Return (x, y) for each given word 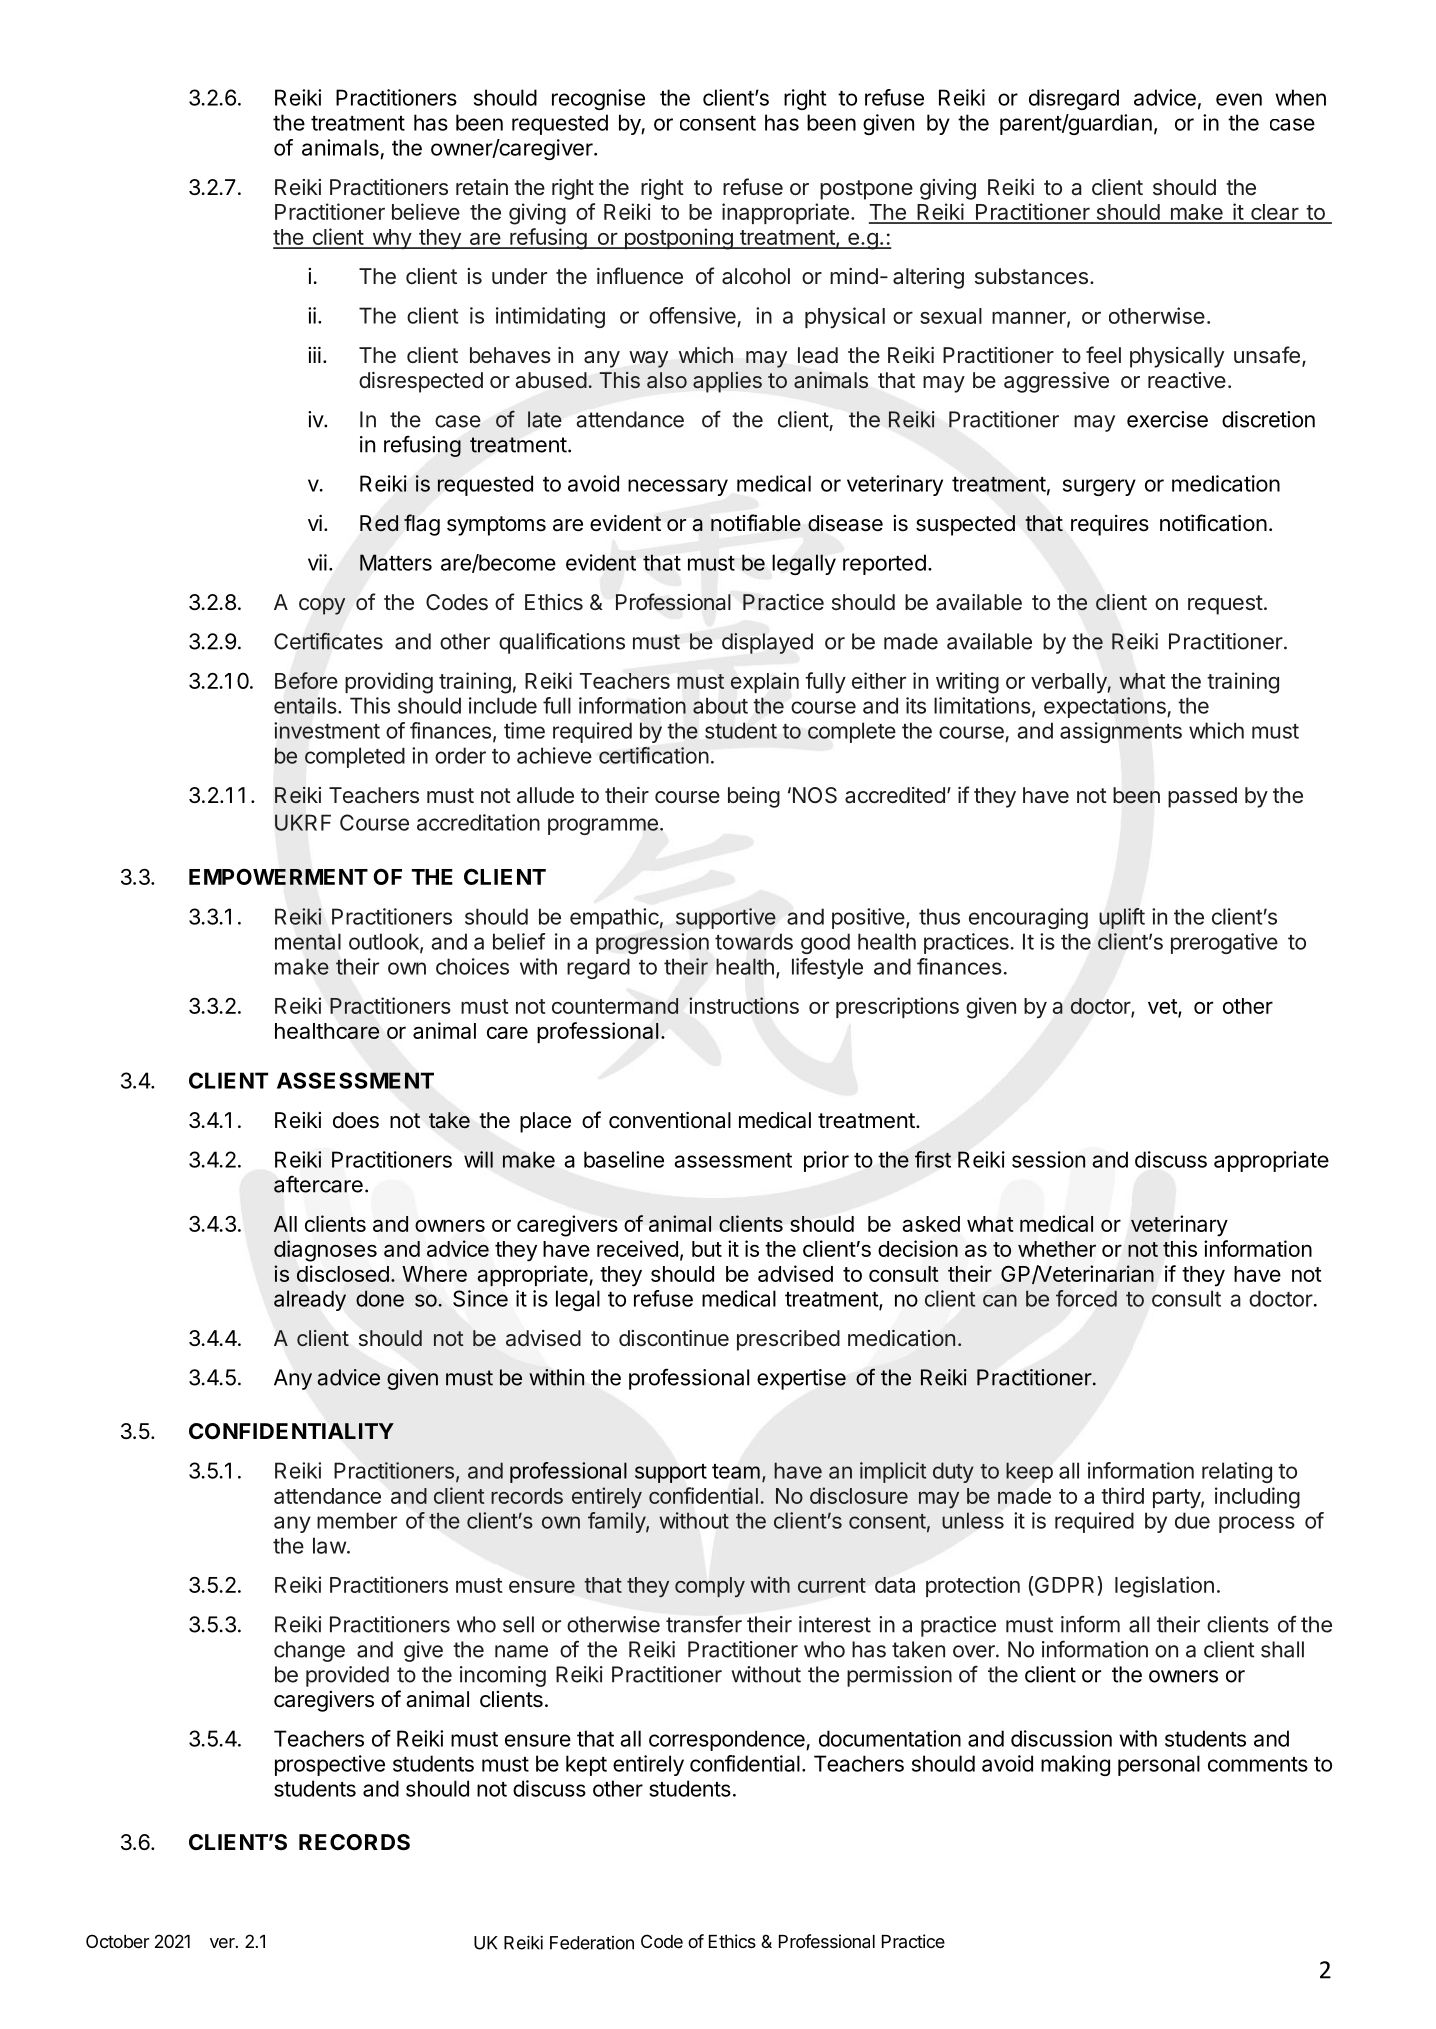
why (391, 239)
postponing (678, 239)
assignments (1121, 732)
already (310, 1300)
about (720, 705)
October (117, 1941)
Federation (592, 1943)
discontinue (674, 1338)
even (1239, 99)
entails (306, 705)
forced (1086, 1298)
